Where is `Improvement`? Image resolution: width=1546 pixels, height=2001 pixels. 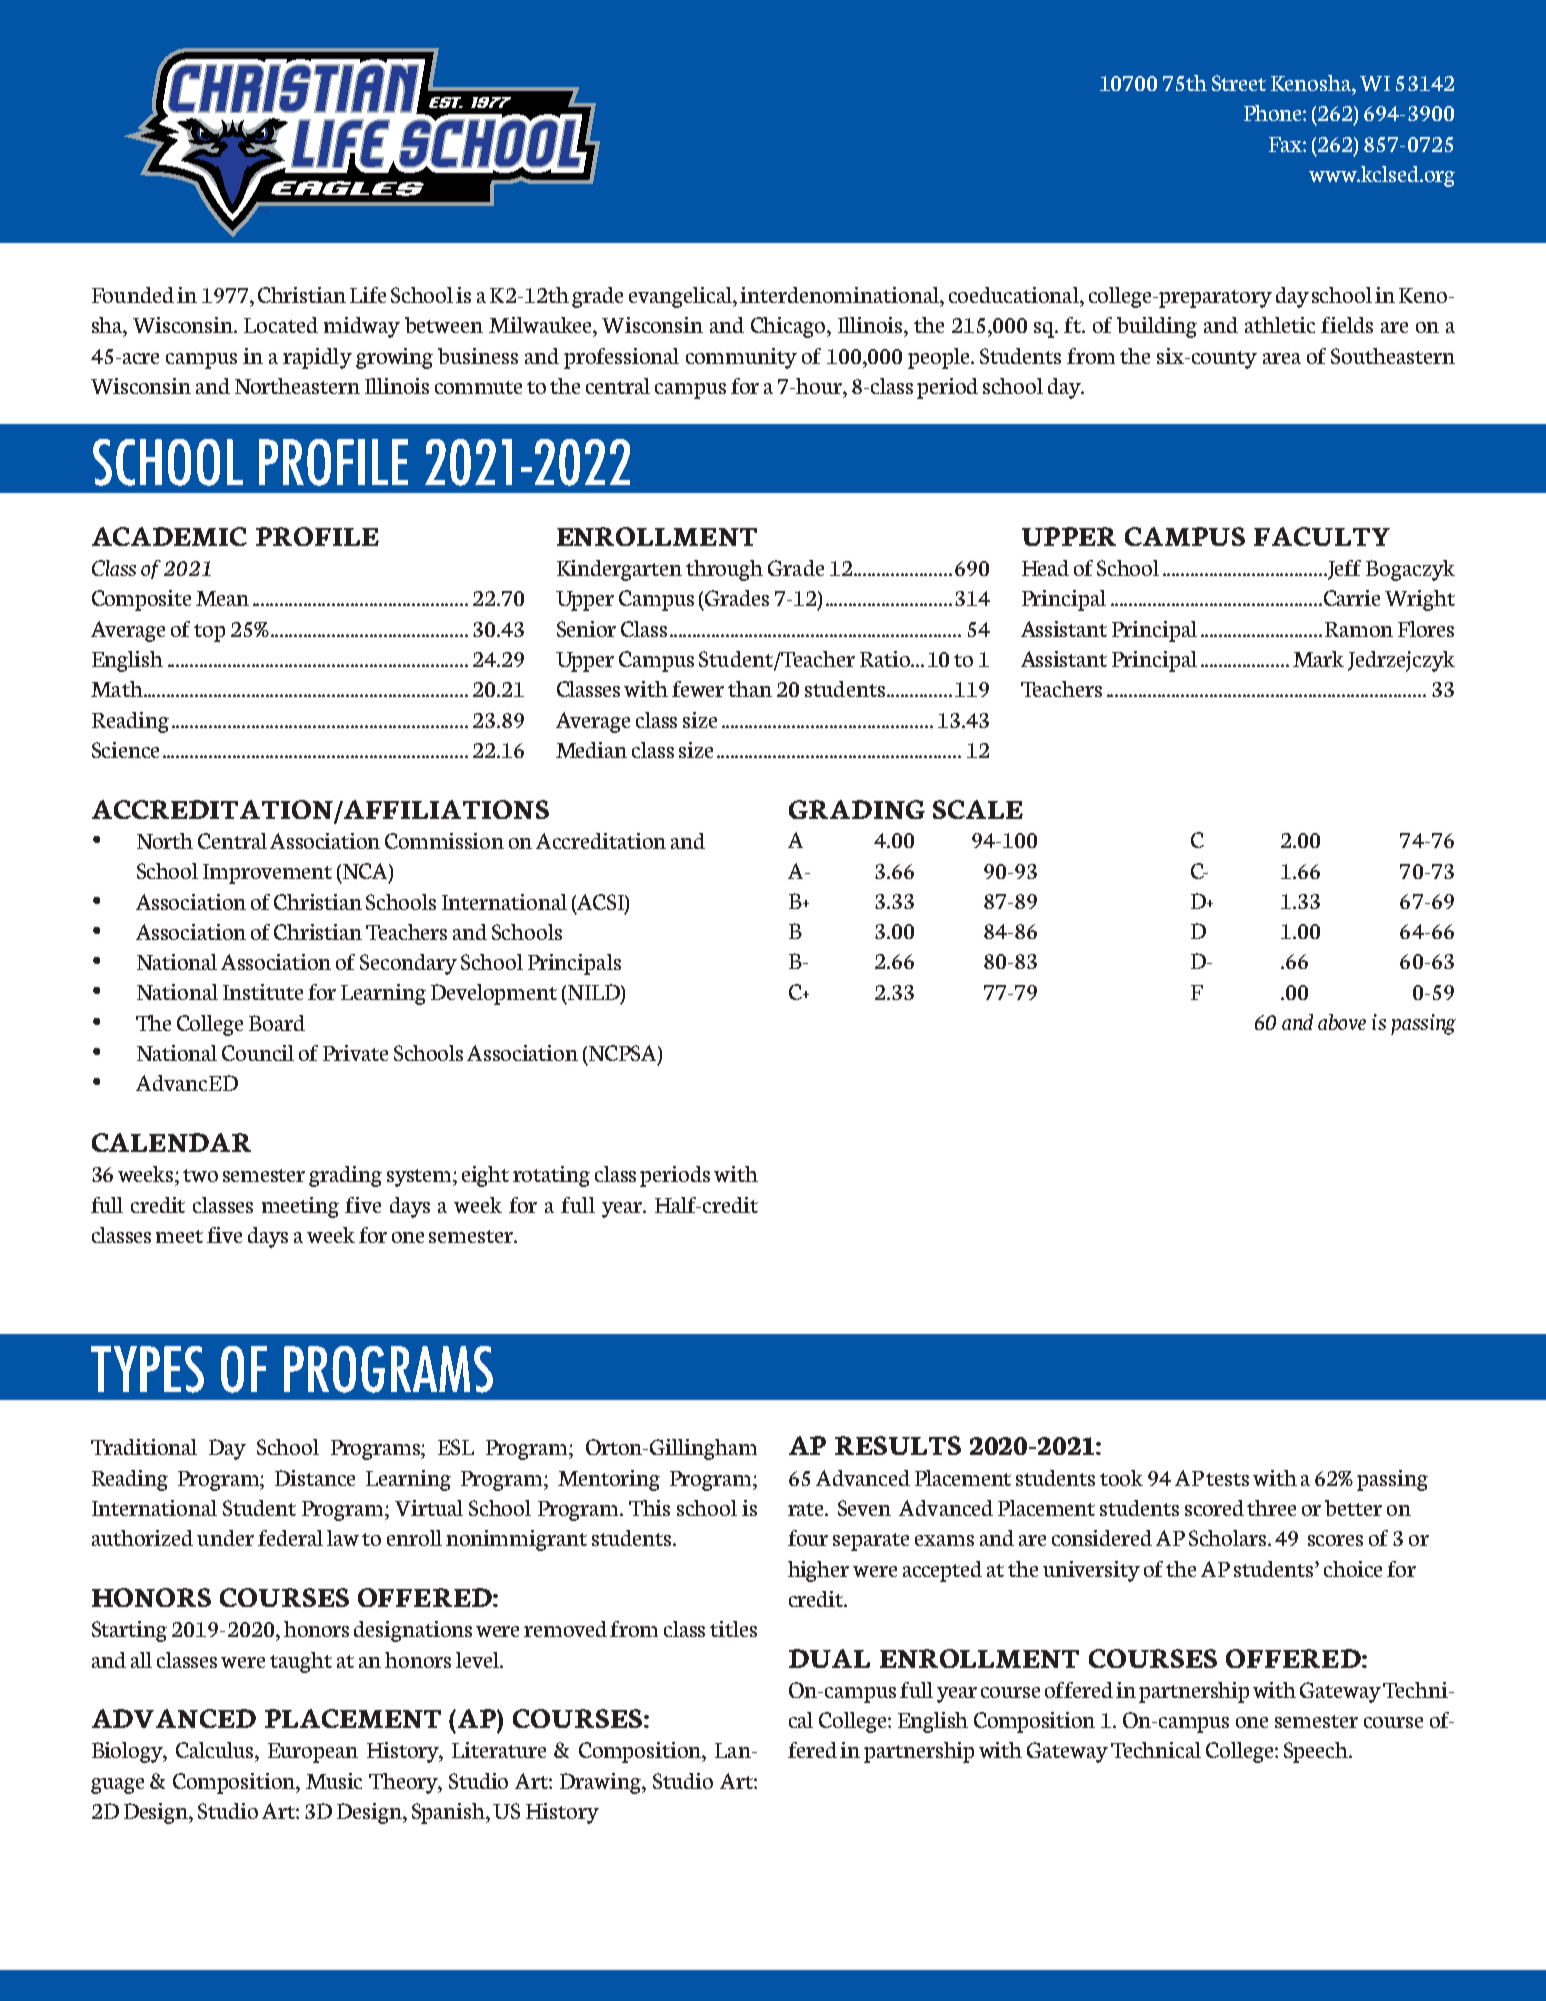 Improvement is located at coordinates (267, 874).
